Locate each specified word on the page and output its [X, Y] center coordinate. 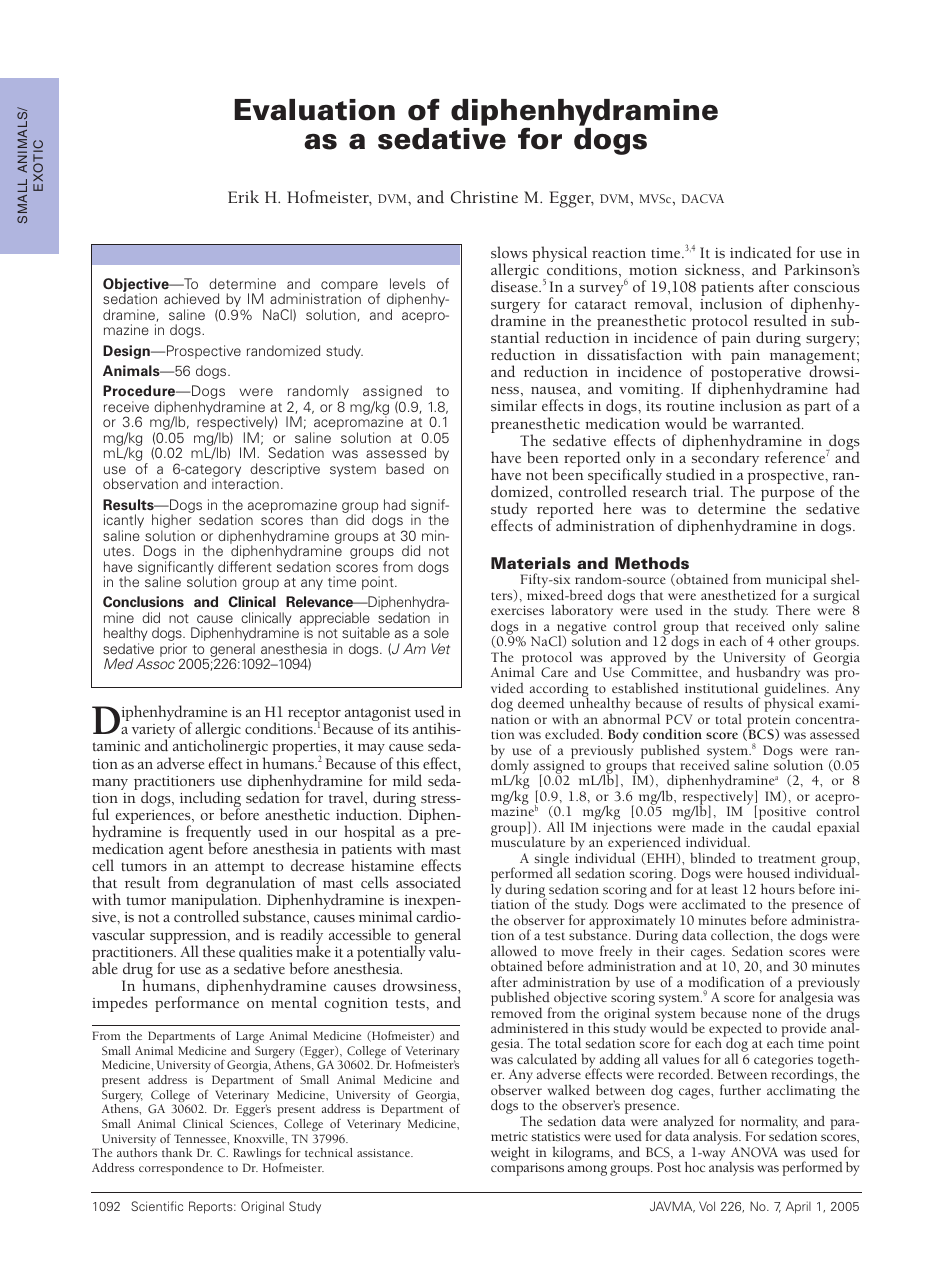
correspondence [181, 1169]
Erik [243, 196]
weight [510, 1153]
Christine [484, 197]
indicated [761, 252]
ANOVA [754, 1152]
